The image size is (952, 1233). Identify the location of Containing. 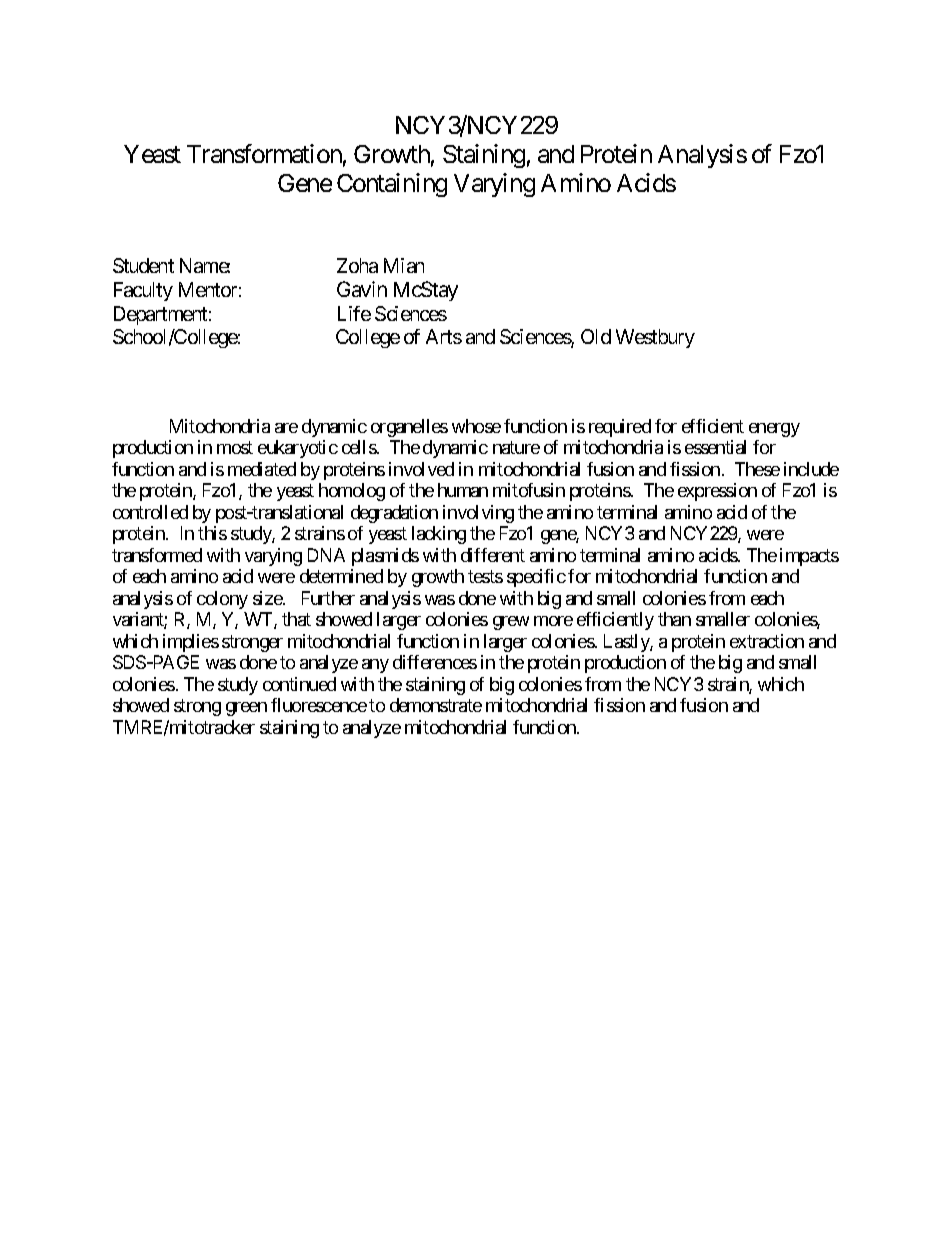
(392, 185).
